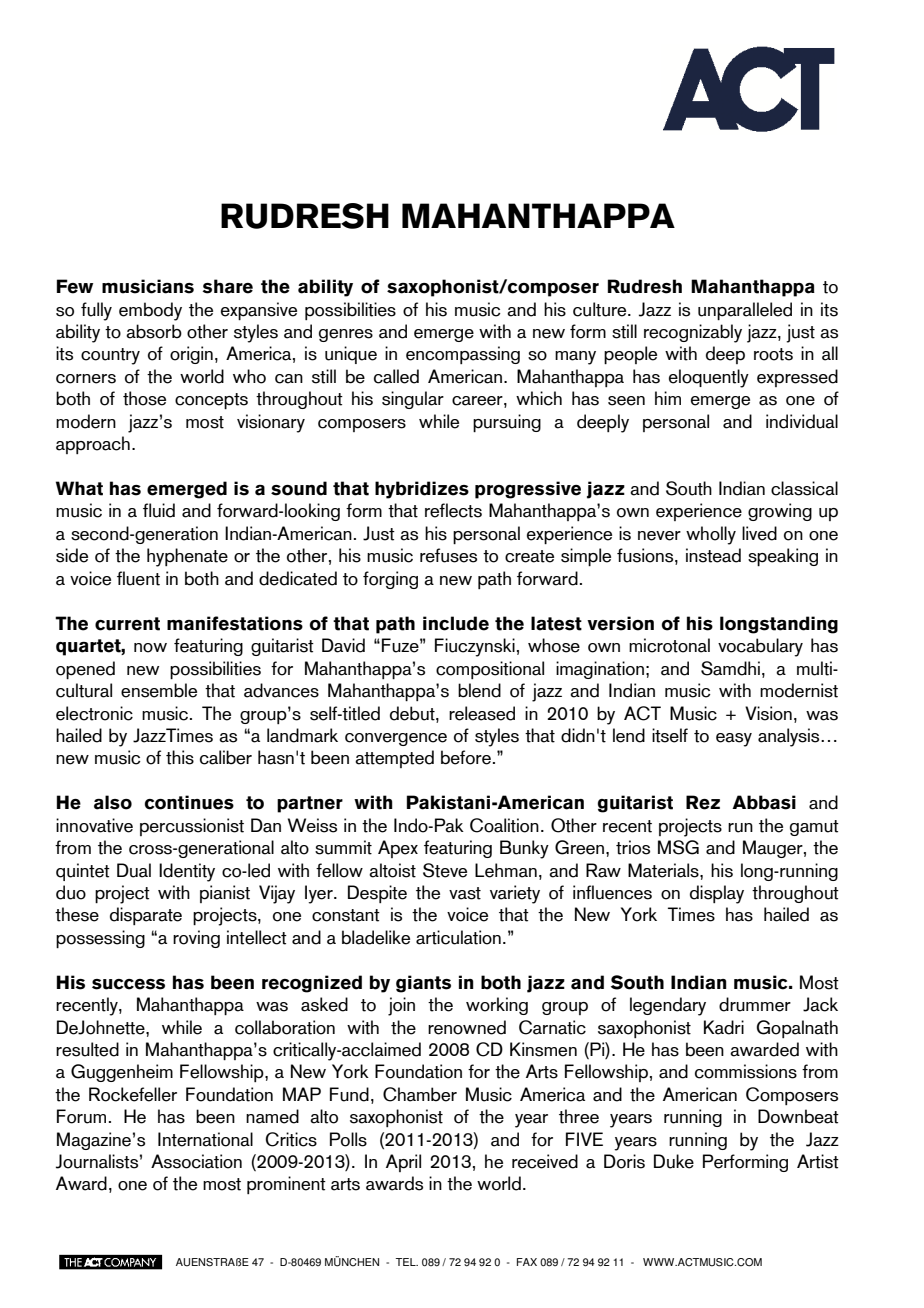 The height and width of the page is (1308, 924). What do you see at coordinates (128, 984) in the page?
I see `success` at bounding box center [128, 984].
